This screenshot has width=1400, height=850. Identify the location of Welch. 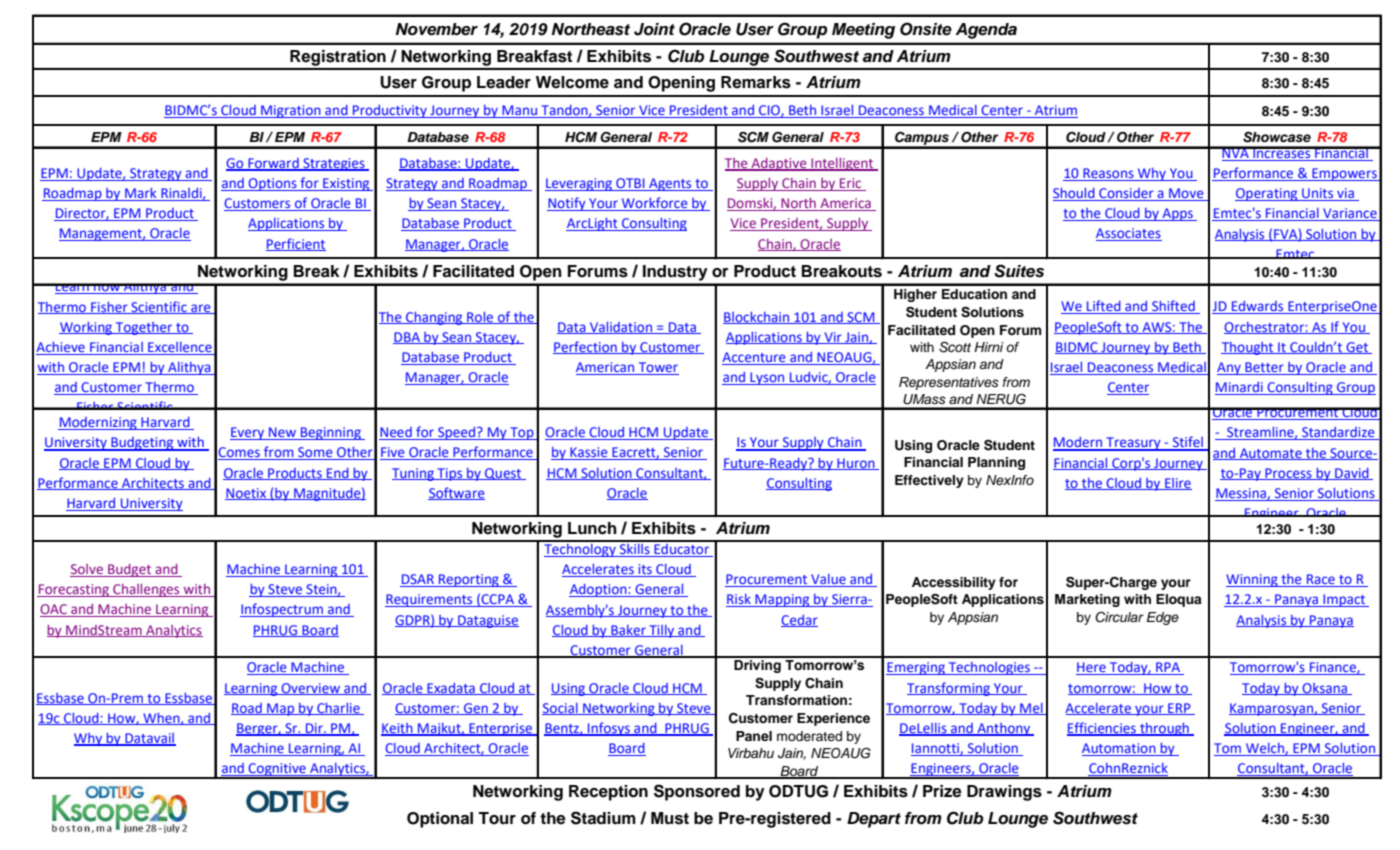
(1265, 749).
